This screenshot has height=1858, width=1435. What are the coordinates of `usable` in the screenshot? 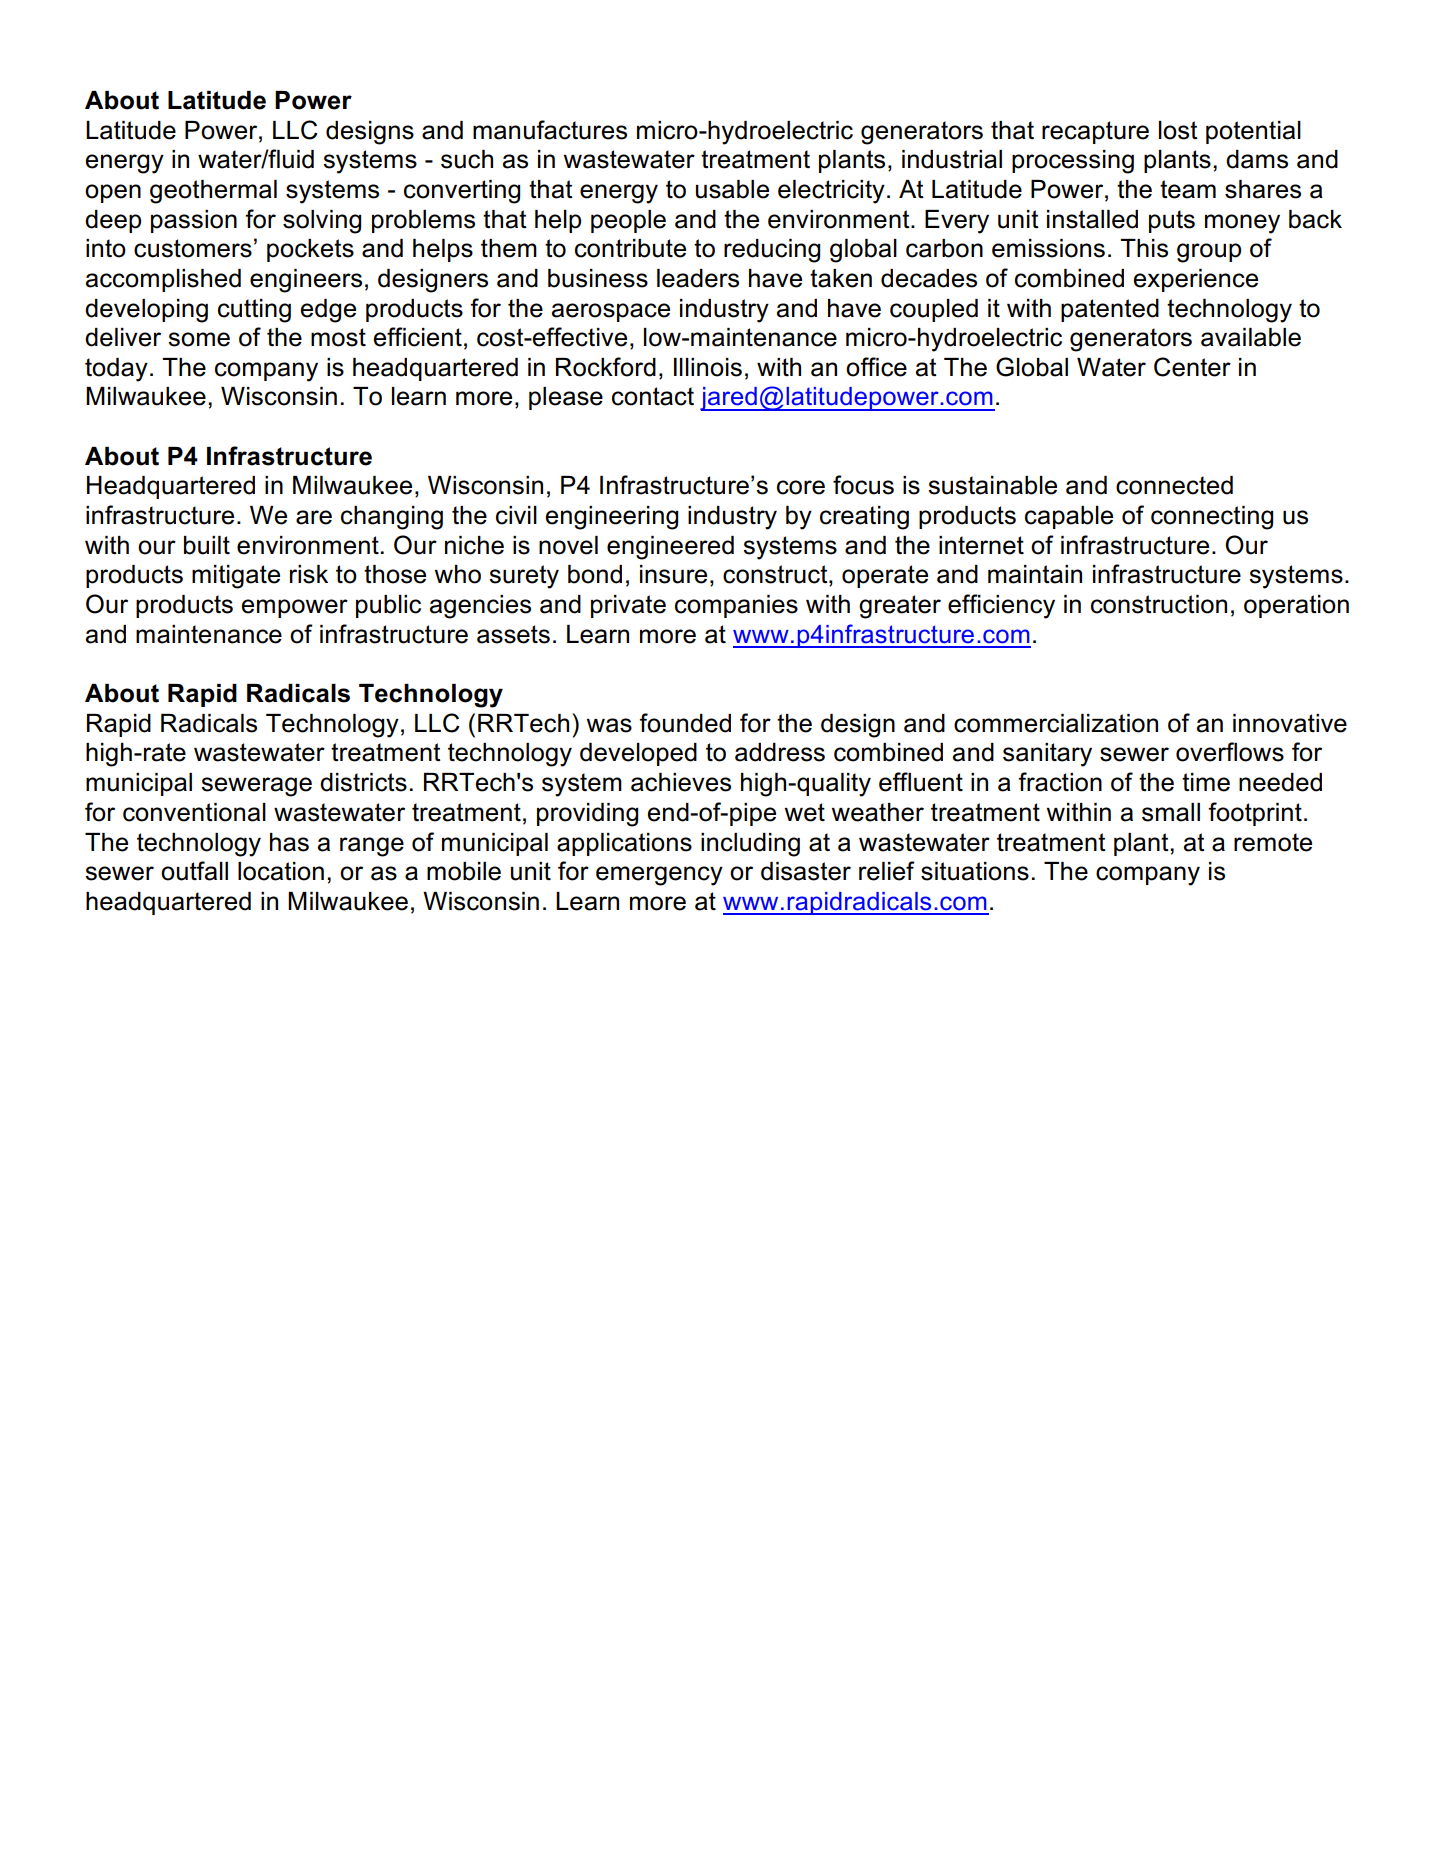 It's located at (732, 189).
